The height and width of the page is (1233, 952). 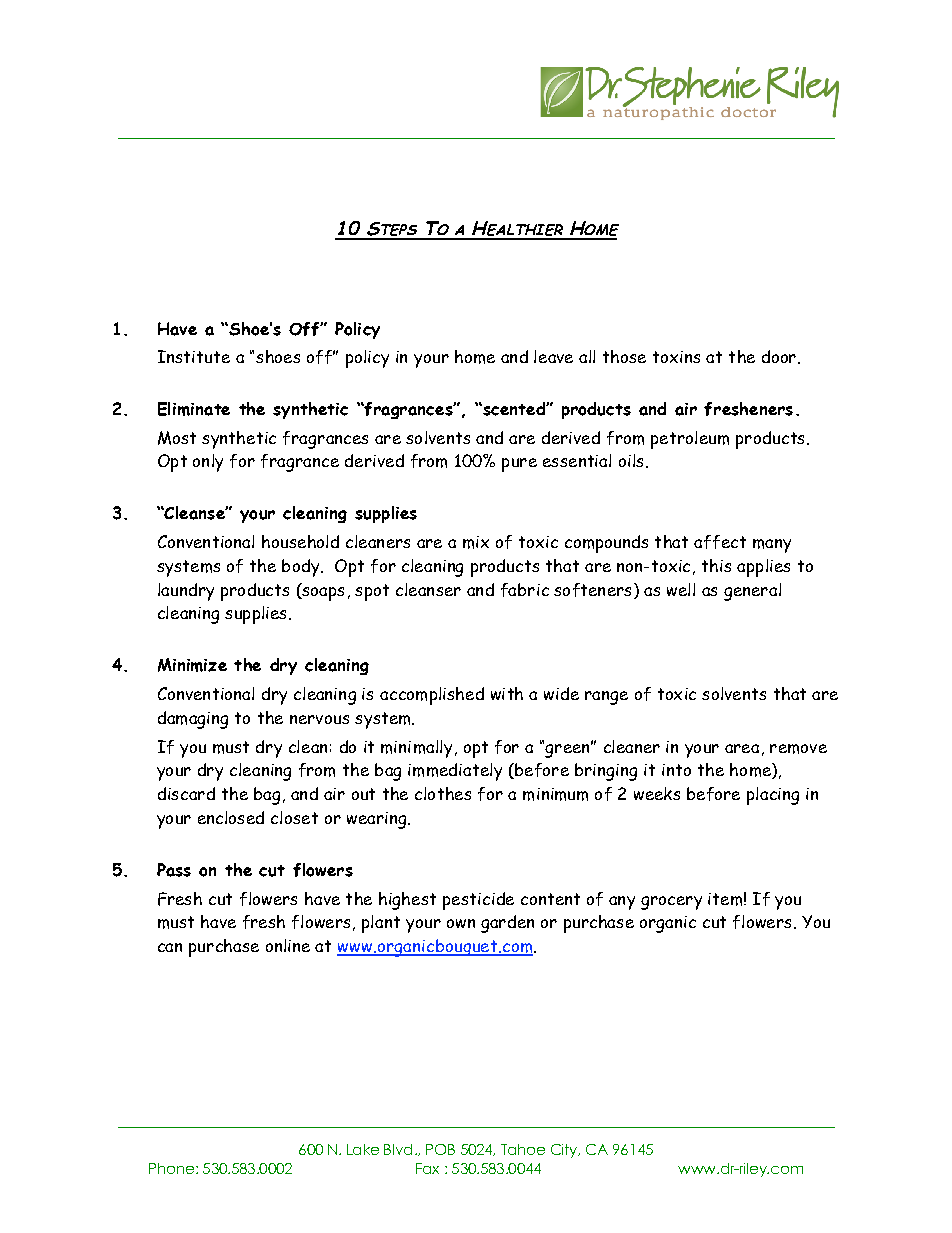 I want to click on toxins, so click(x=676, y=357).
